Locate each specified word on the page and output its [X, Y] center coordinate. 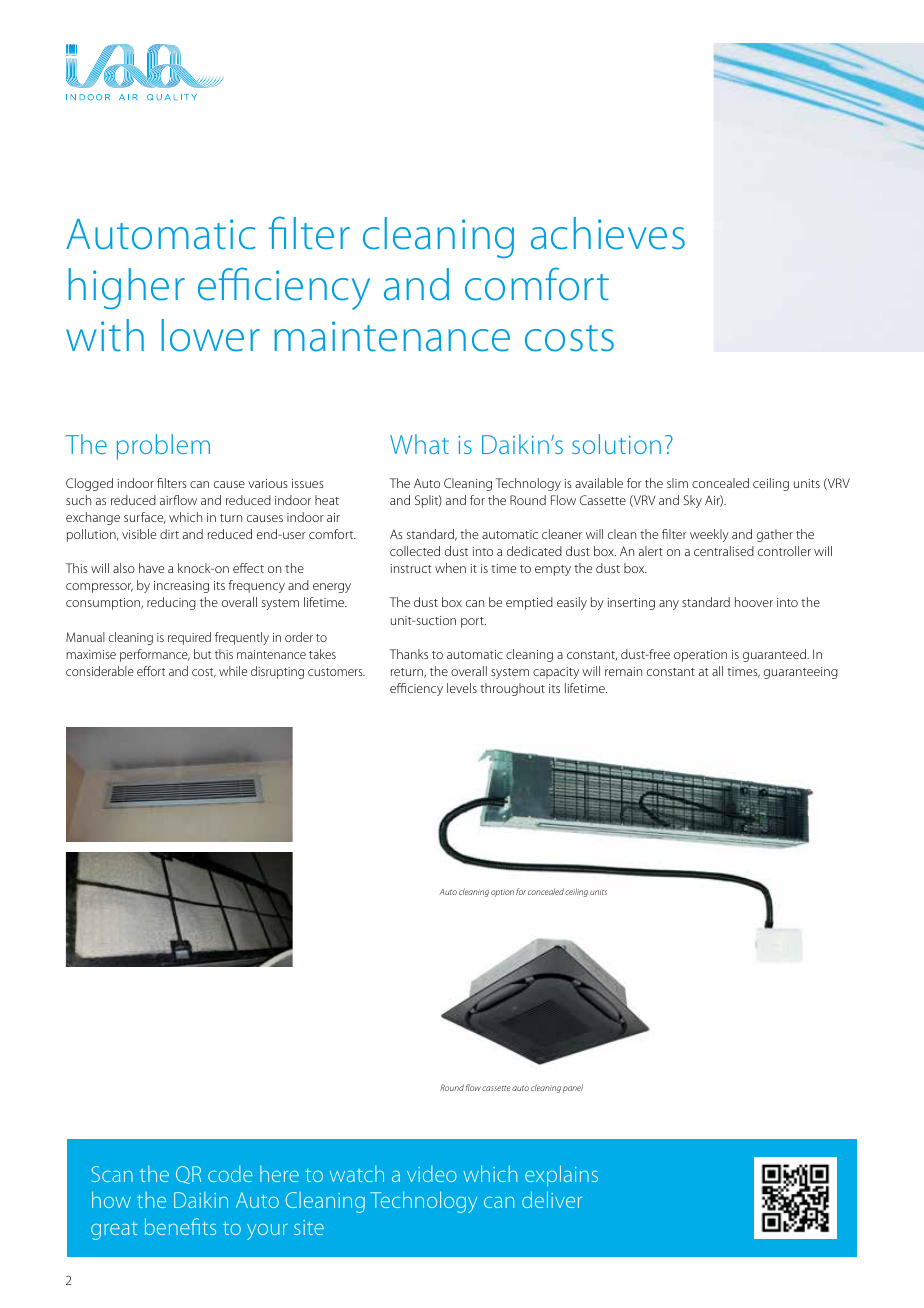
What [419, 444]
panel [573, 1088]
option [502, 893]
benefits [180, 1226]
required [189, 638]
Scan [112, 1174]
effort [151, 671]
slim [677, 483]
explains [561, 1176]
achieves [608, 233]
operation [700, 656]
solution [616, 444]
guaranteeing [801, 673]
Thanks [409, 654]
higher [127, 289]
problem [163, 447]
